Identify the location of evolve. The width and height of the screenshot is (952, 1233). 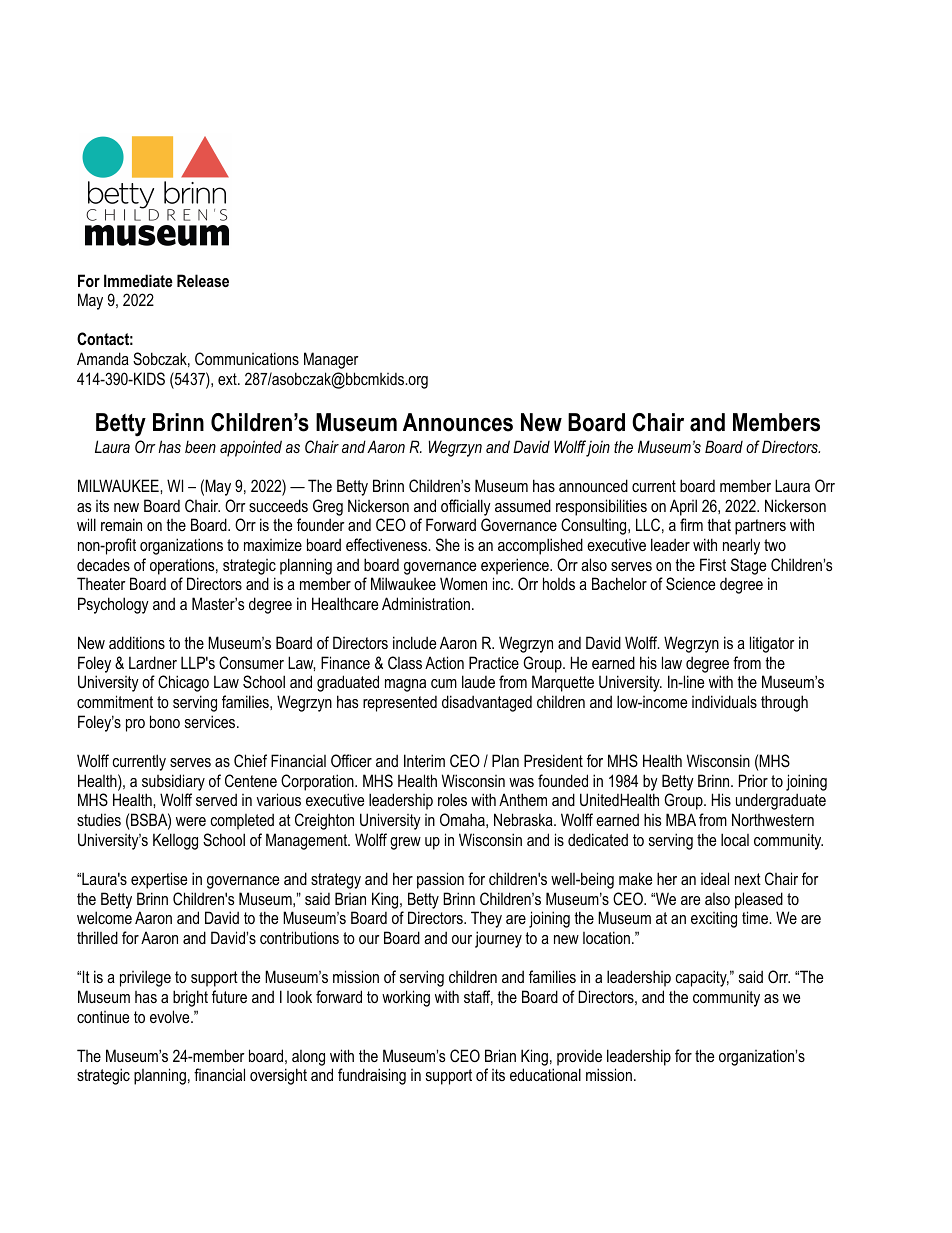
(171, 1016).
